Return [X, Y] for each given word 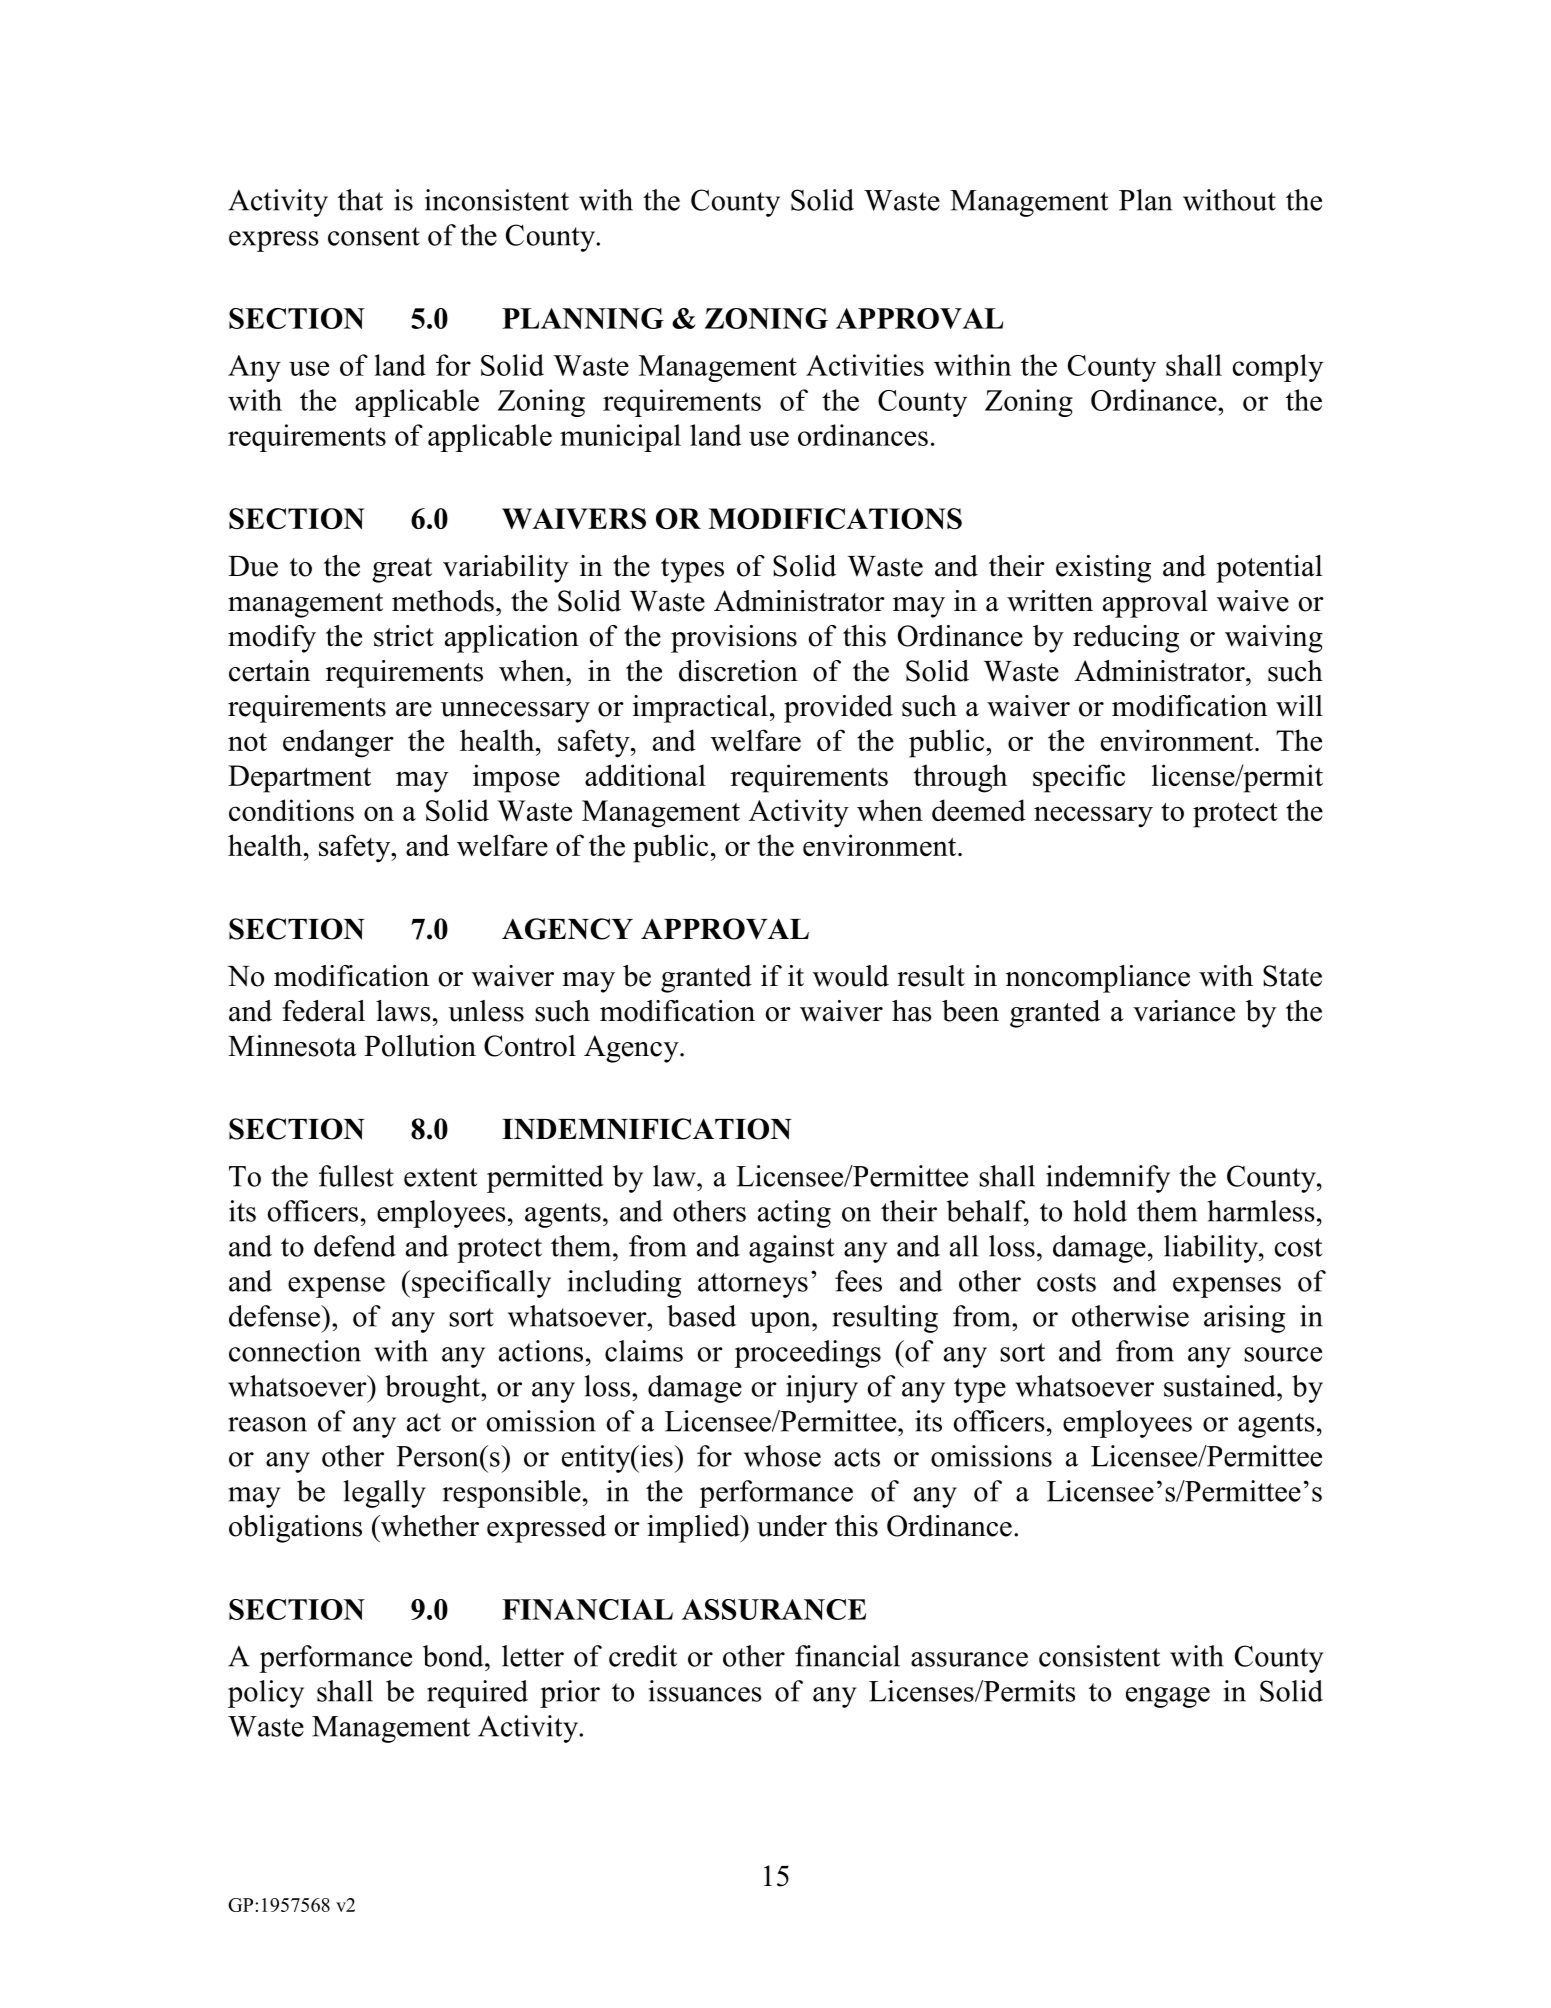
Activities [865, 365]
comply [1278, 368]
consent [374, 236]
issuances [705, 1691]
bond [454, 1656]
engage [1168, 1697]
